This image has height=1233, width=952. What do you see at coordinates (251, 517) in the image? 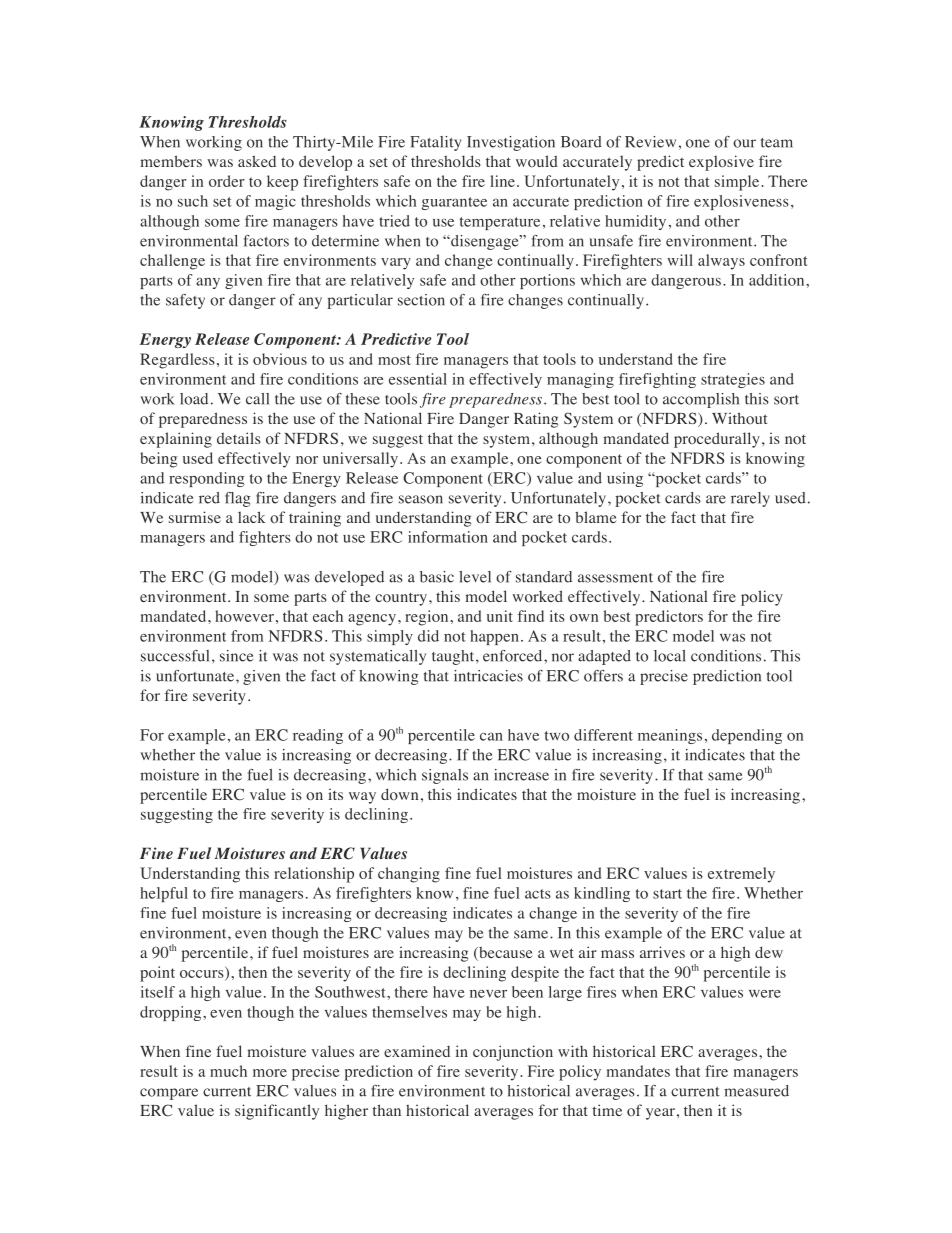
I see `lack` at bounding box center [251, 517].
